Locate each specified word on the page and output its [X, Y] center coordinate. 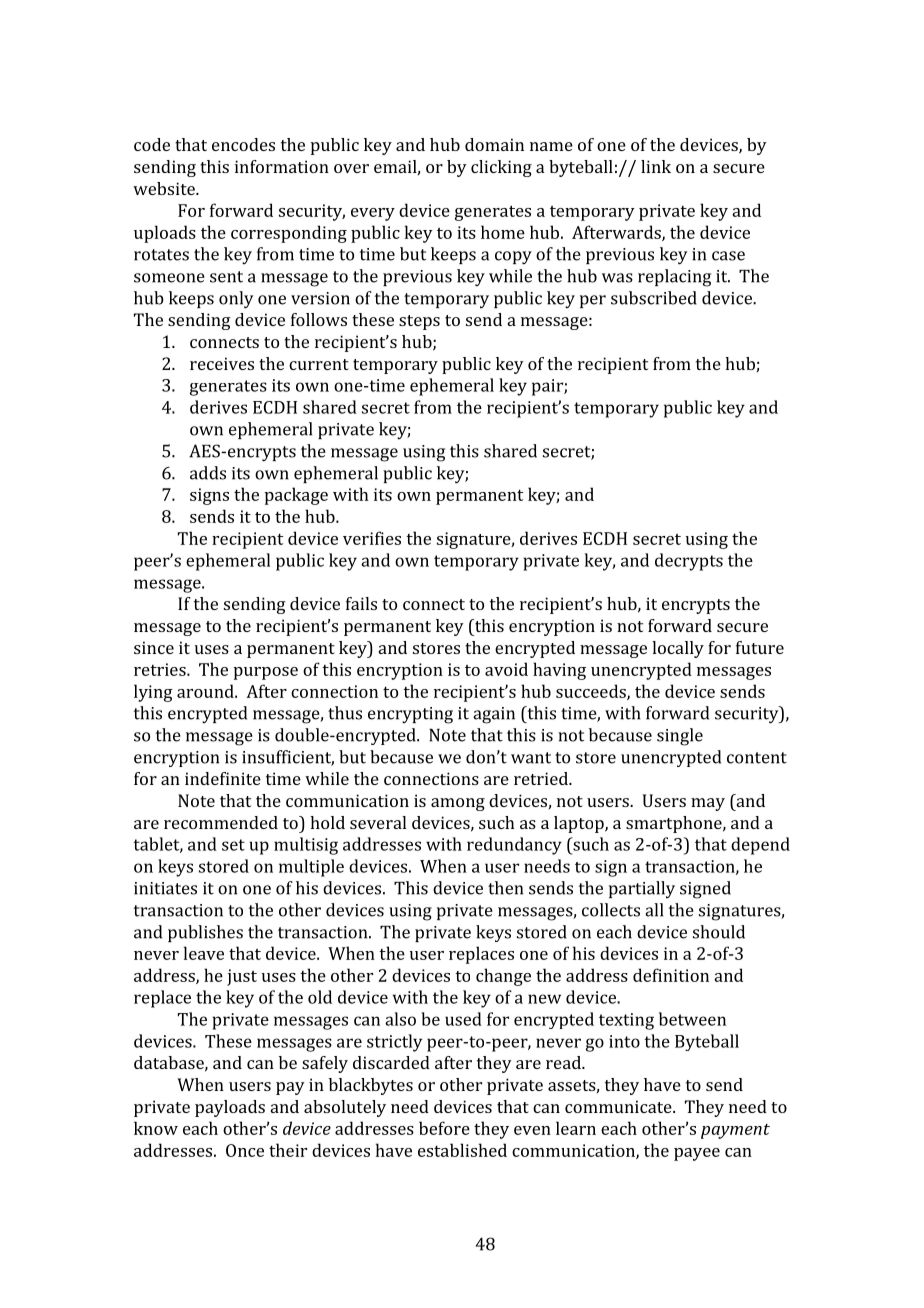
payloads [230, 1108]
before [444, 1128]
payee [697, 1154]
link [656, 166]
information [282, 166]
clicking [501, 168]
